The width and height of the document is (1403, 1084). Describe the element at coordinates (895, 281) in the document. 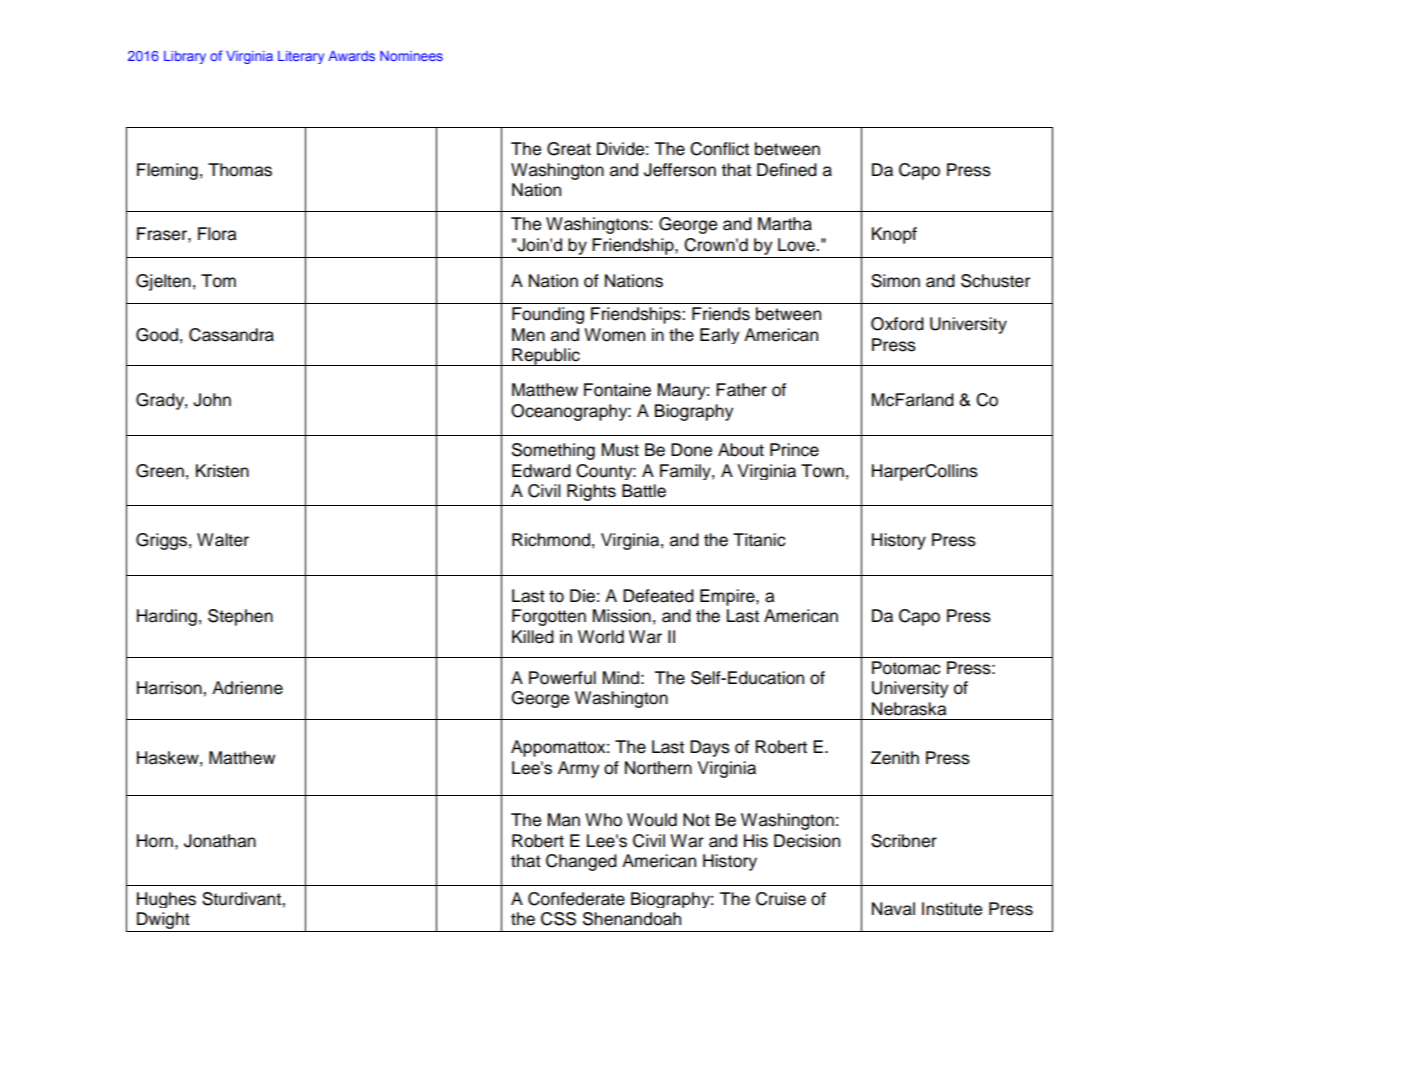

I see `Simon` at that location.
